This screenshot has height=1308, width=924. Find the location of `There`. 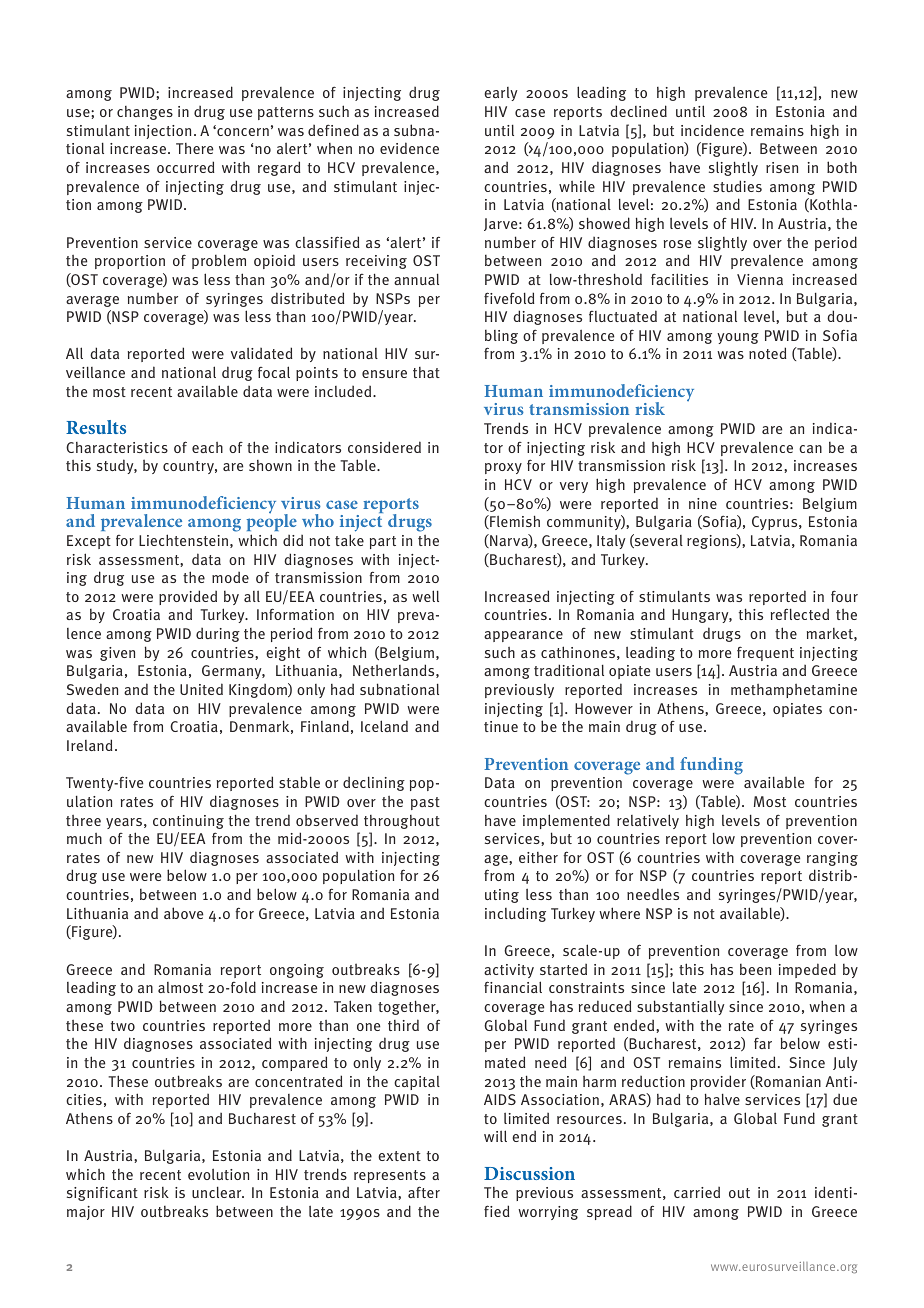

There is located at coordinates (194, 148).
